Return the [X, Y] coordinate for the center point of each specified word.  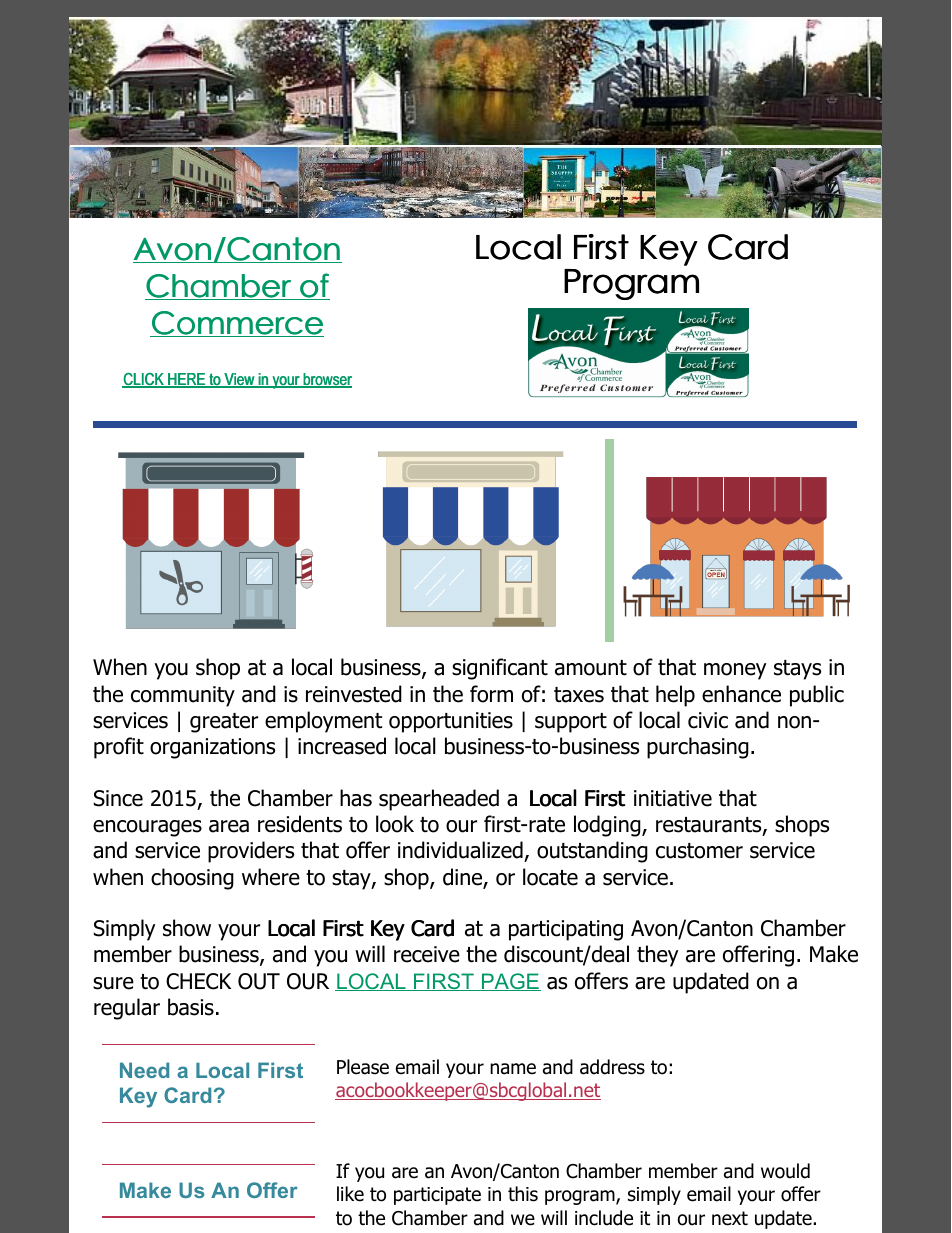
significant [500, 669]
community [183, 696]
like [350, 1194]
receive [427, 954]
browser [326, 380]
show [187, 928]
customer [699, 851]
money [735, 671]
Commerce [237, 324]
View [239, 380]
